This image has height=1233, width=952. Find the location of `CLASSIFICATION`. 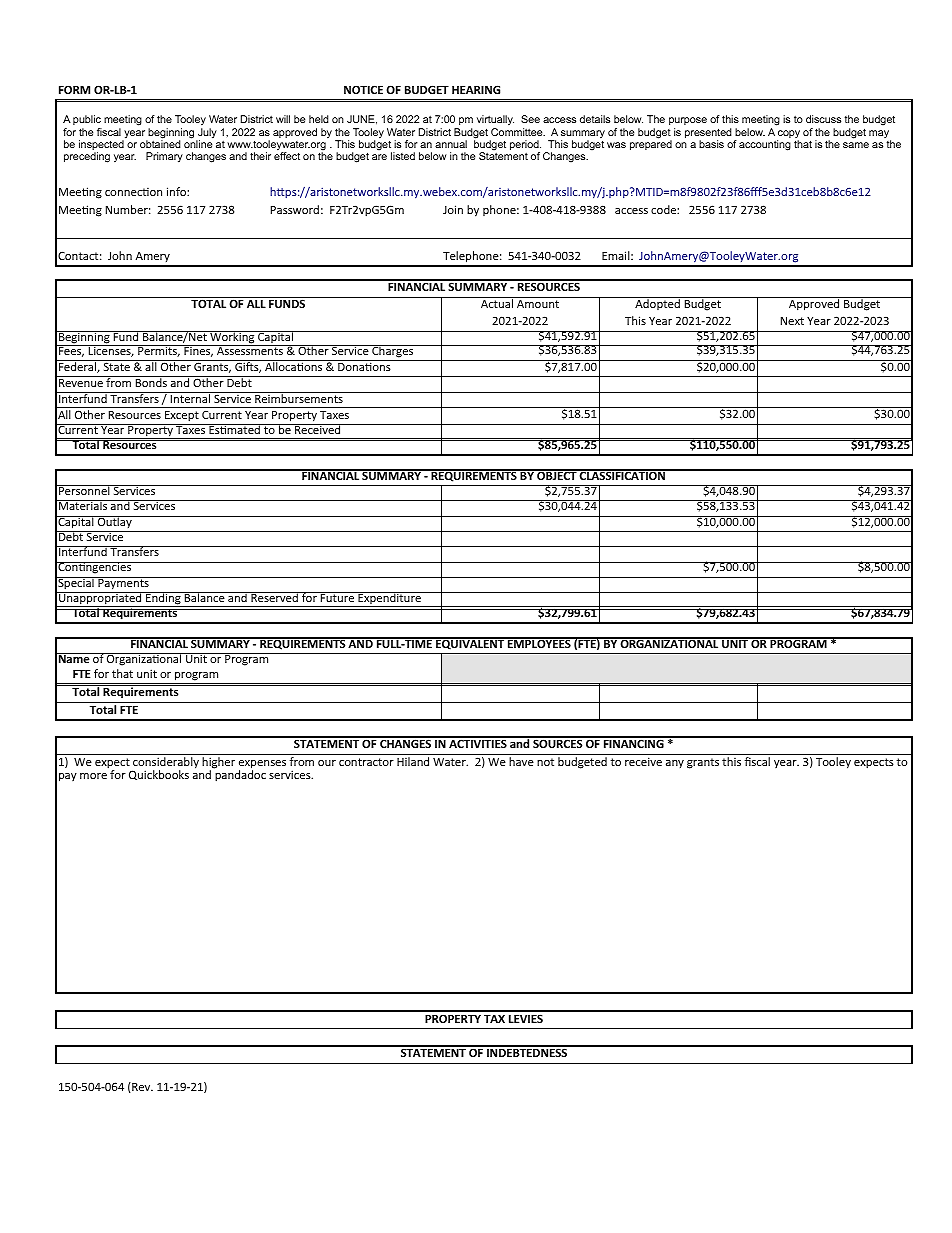

CLASSIFICATION is located at coordinates (623, 474).
